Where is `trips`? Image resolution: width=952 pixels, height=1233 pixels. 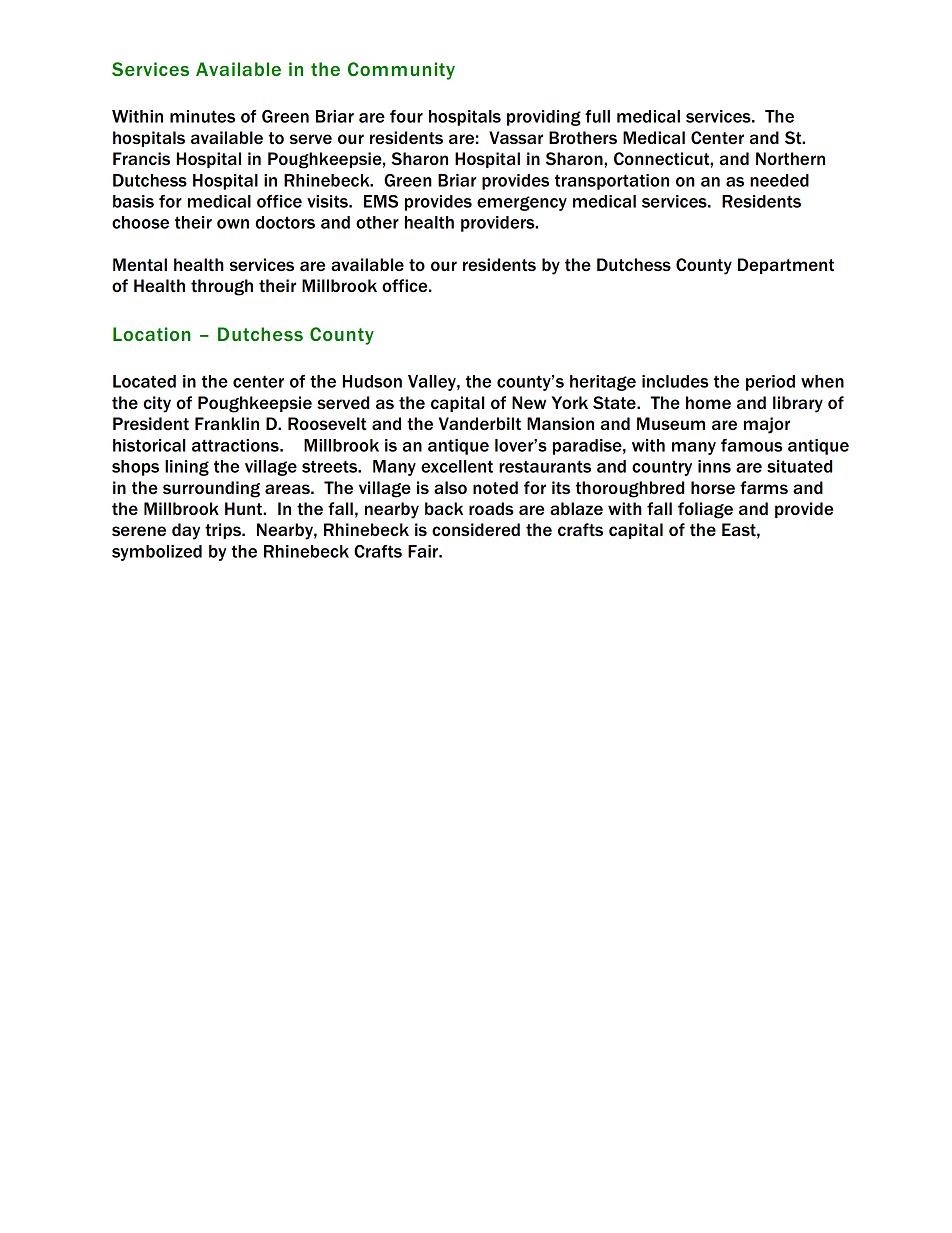
trips is located at coordinates (224, 531).
